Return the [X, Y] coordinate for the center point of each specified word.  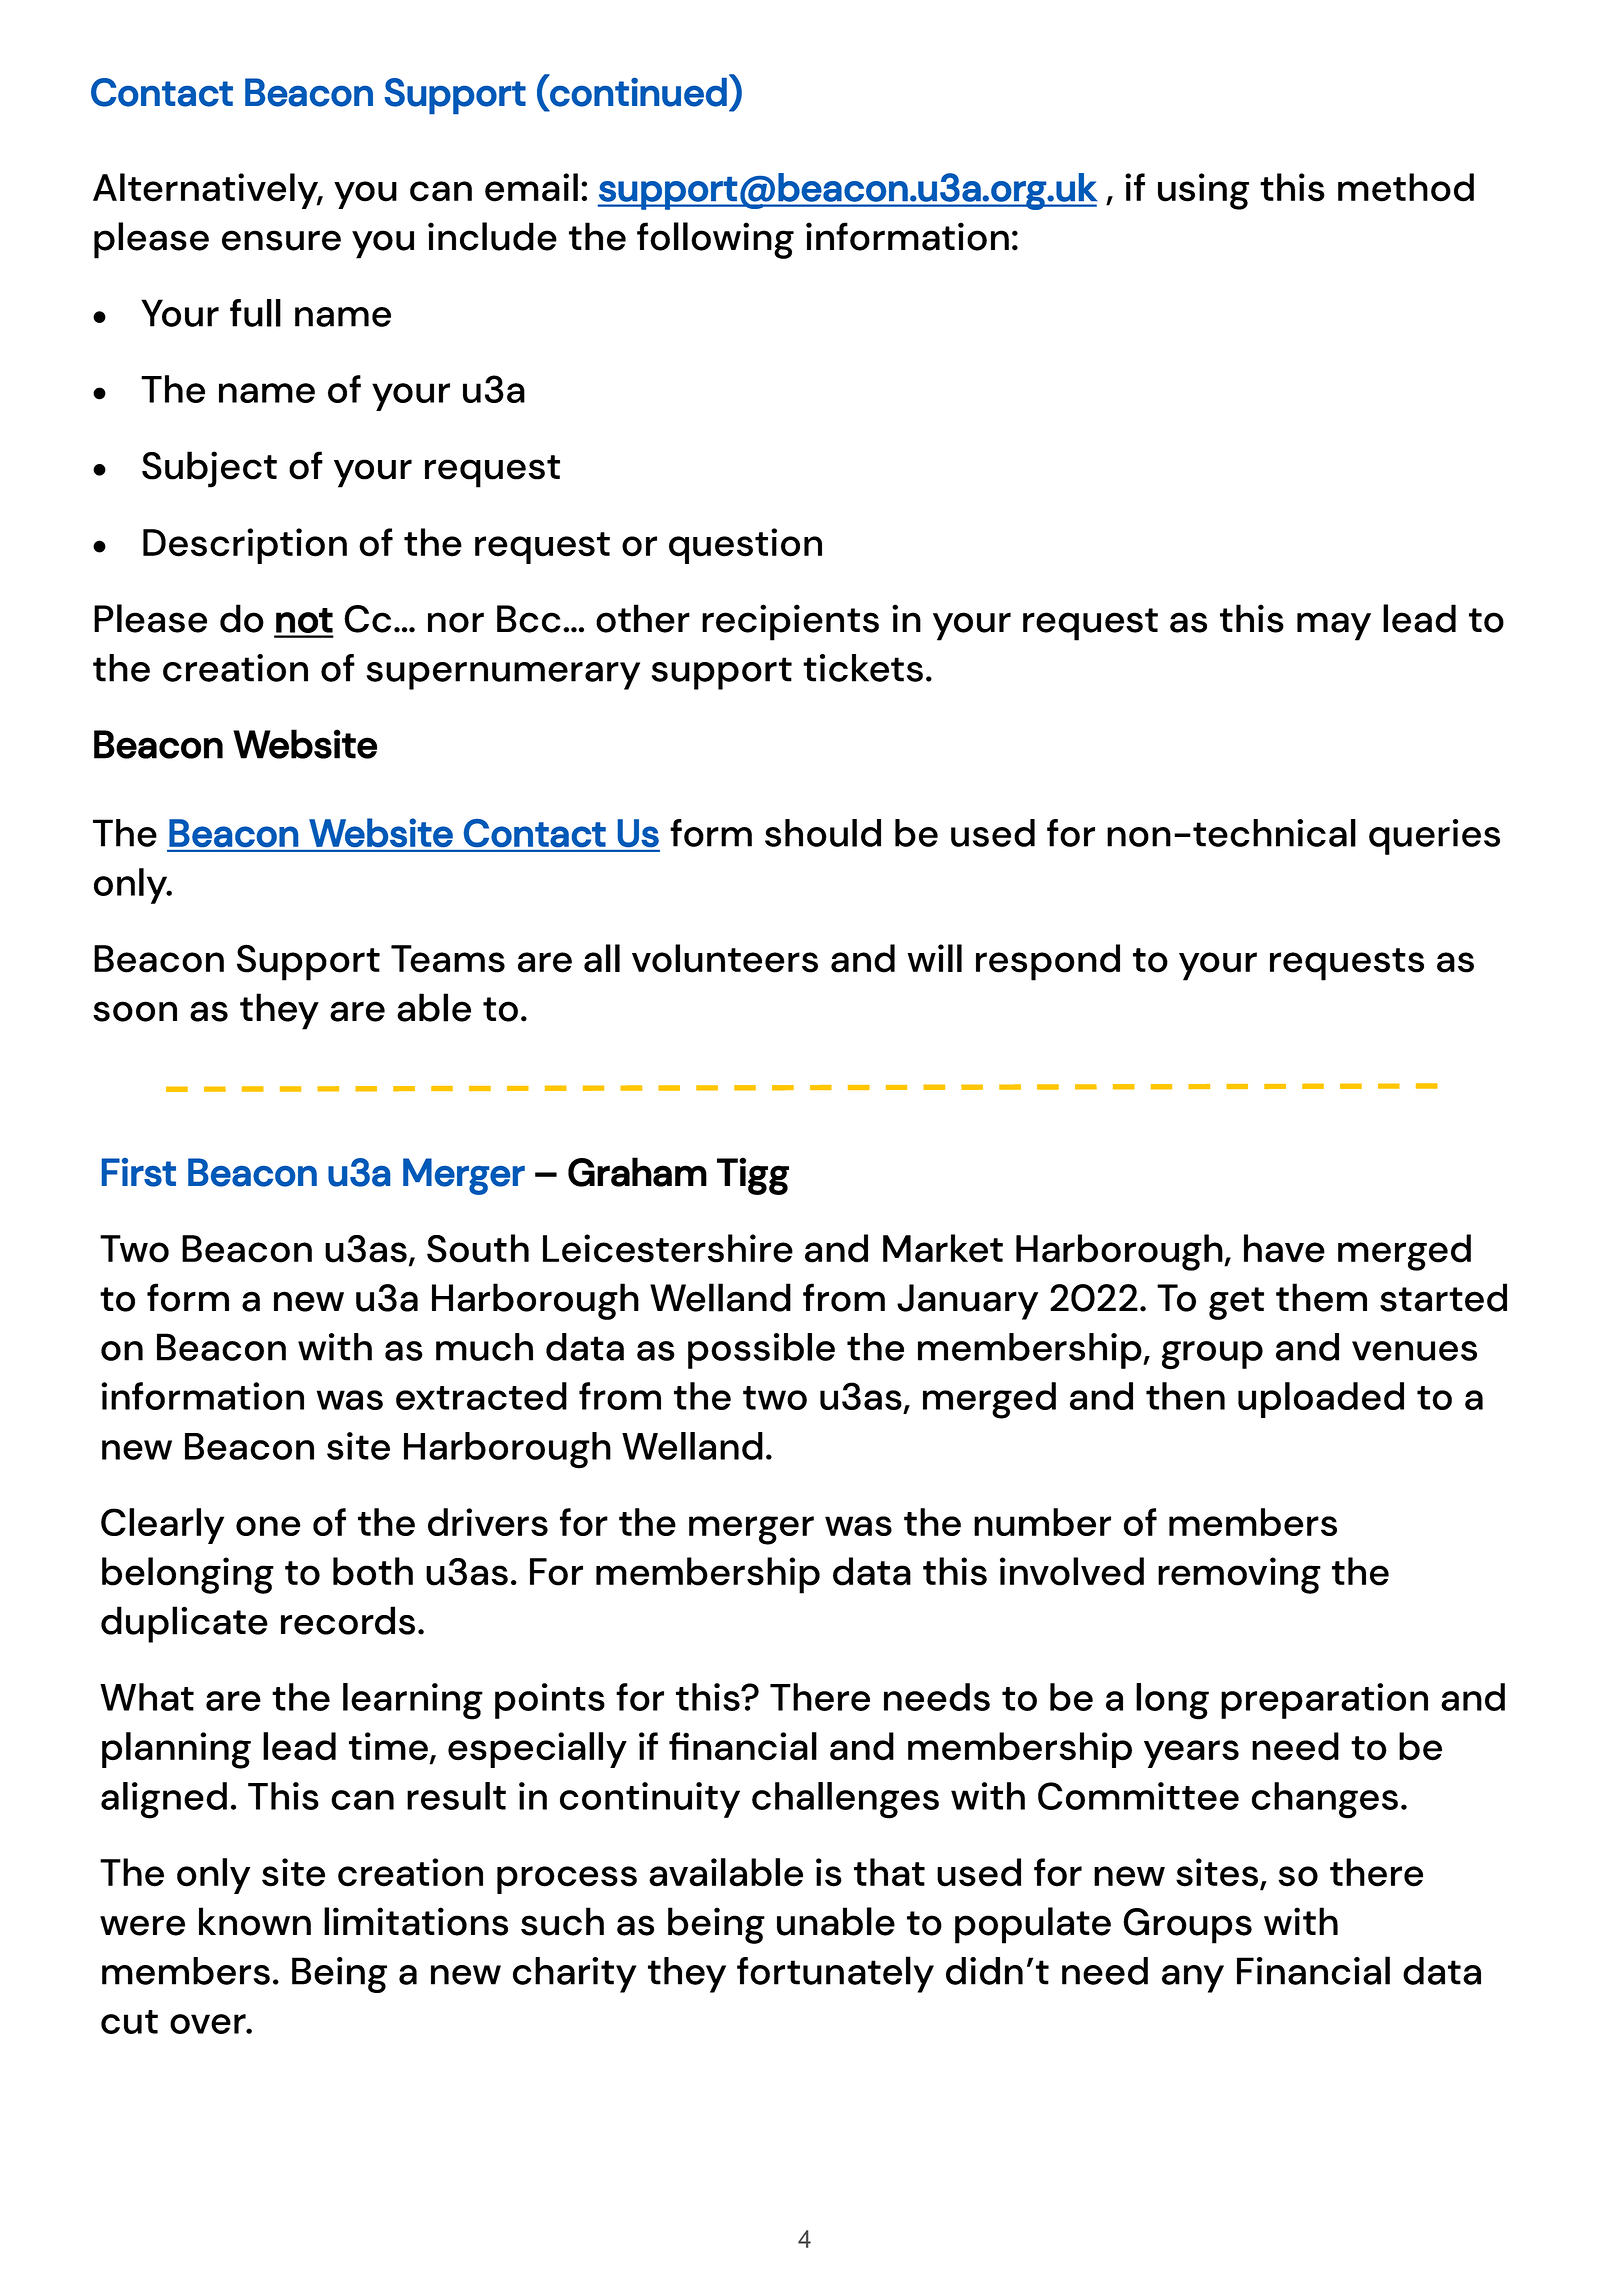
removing [1239, 1575]
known [255, 1921]
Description [245, 546]
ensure [281, 240]
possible [761, 1351]
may [1334, 626]
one [268, 1526]
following [715, 240]
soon [135, 1011]
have [1284, 1248]
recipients [790, 622]
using [1203, 191]
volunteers [725, 958]
